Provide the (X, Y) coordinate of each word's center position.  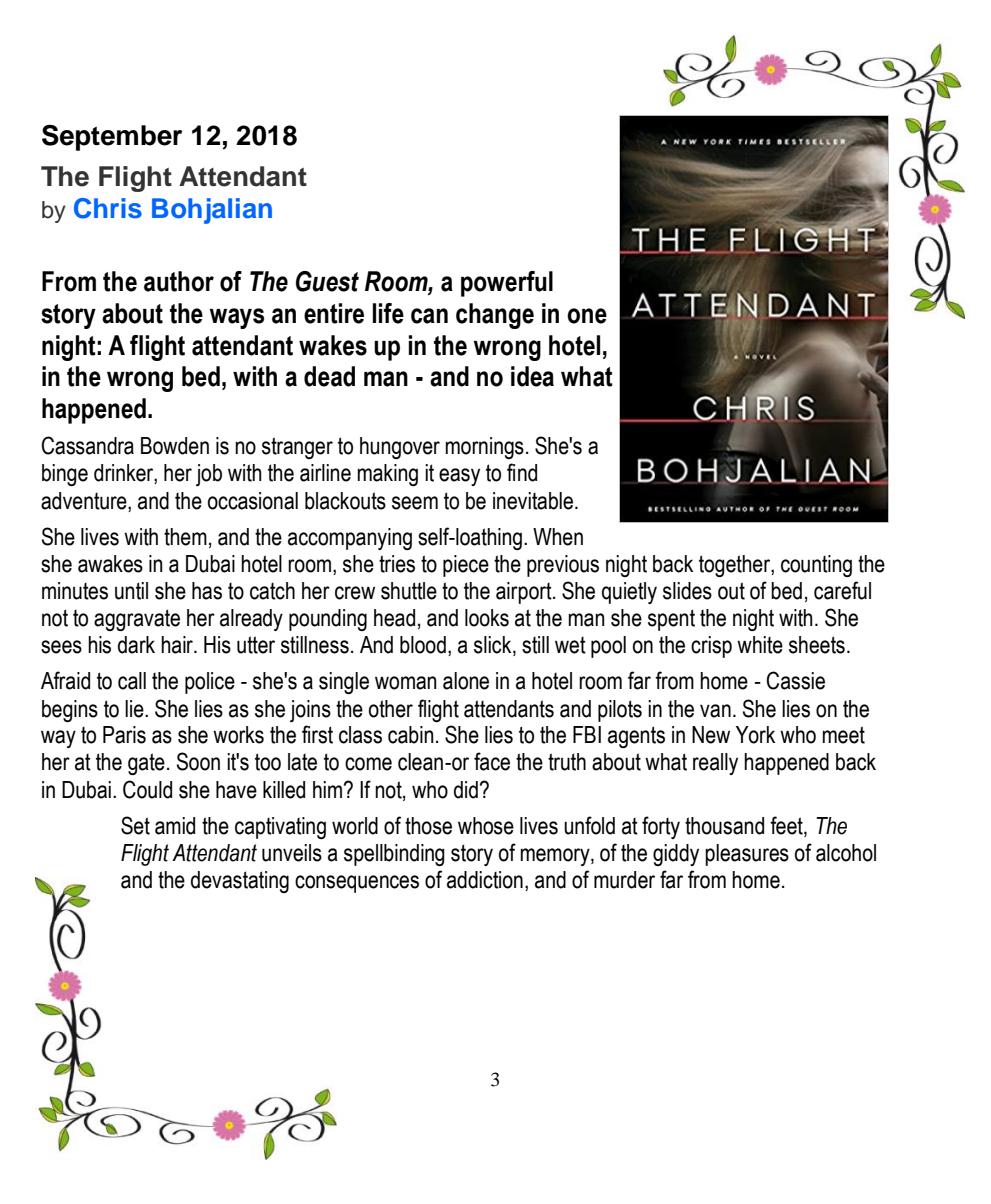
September (112, 138)
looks (487, 618)
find (522, 472)
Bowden (175, 446)
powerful (507, 284)
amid (175, 826)
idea (532, 376)
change (495, 316)
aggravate (137, 620)
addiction (485, 880)
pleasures (747, 855)
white (760, 645)
